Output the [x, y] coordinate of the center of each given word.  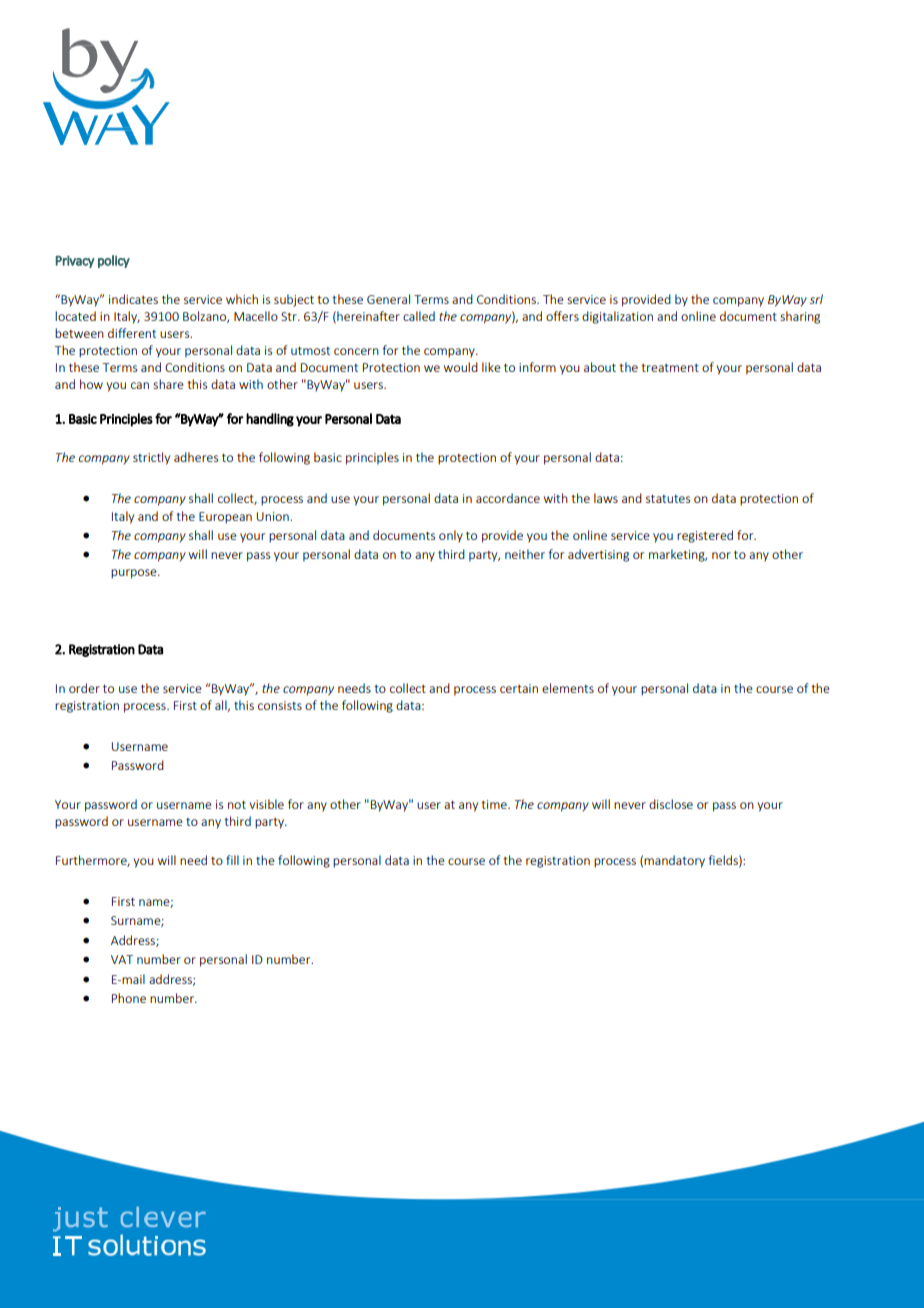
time [495, 804]
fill [232, 860]
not [237, 804]
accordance [508, 498]
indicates [133, 299]
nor [721, 555]
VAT [122, 959]
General [388, 299]
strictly [151, 458]
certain [519, 688]
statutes [668, 498]
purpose [135, 574]
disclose [671, 804]
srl [816, 299]
